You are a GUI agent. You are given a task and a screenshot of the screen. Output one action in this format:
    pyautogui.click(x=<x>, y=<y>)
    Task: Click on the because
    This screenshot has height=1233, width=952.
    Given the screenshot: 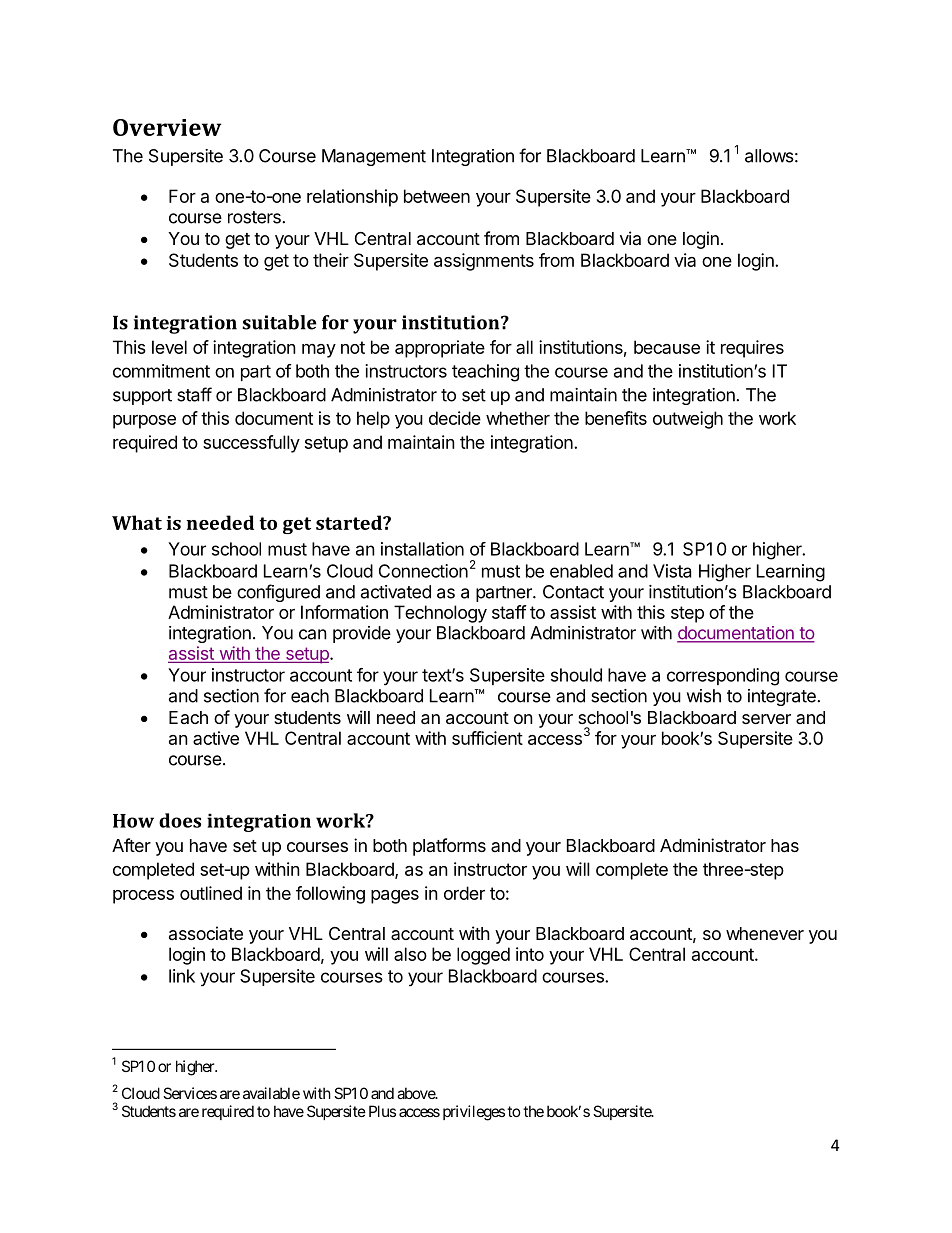 What is the action you would take?
    pyautogui.click(x=667, y=347)
